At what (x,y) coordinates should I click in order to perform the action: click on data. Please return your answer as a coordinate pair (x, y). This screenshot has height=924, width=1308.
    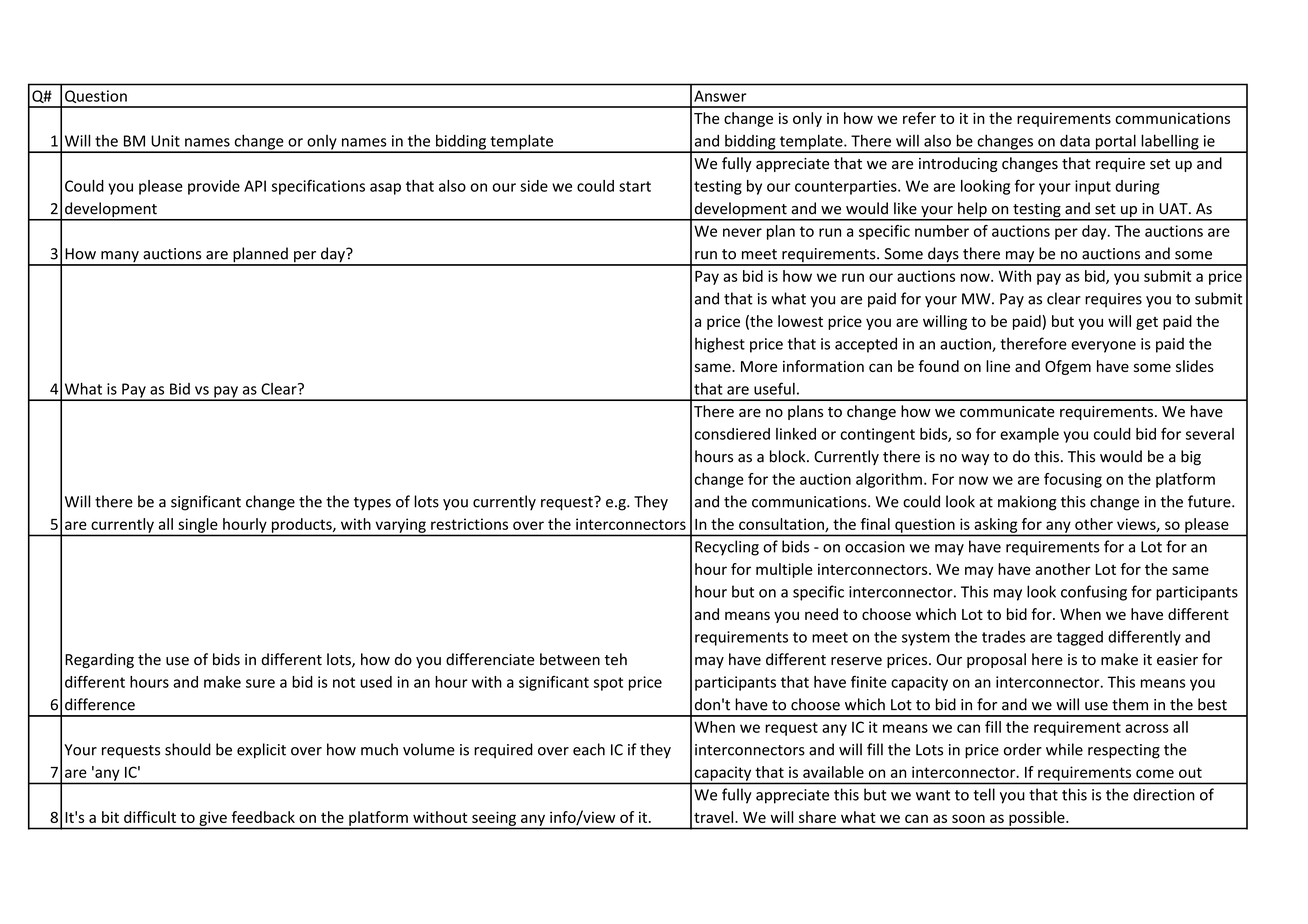
    Looking at the image, I should click on (1075, 140).
